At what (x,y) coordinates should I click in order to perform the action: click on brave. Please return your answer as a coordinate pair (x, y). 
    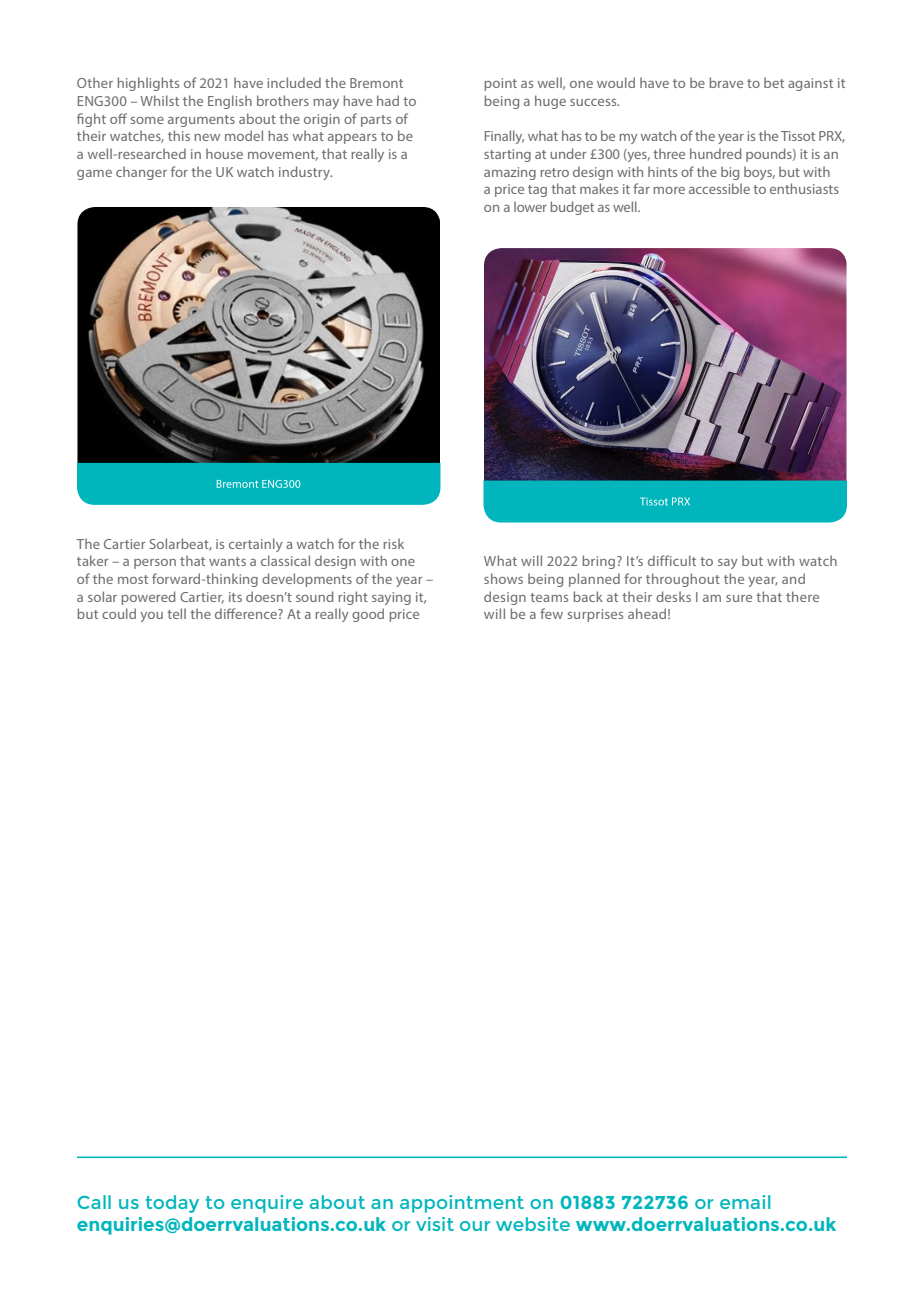
    Looking at the image, I should click on (726, 82).
